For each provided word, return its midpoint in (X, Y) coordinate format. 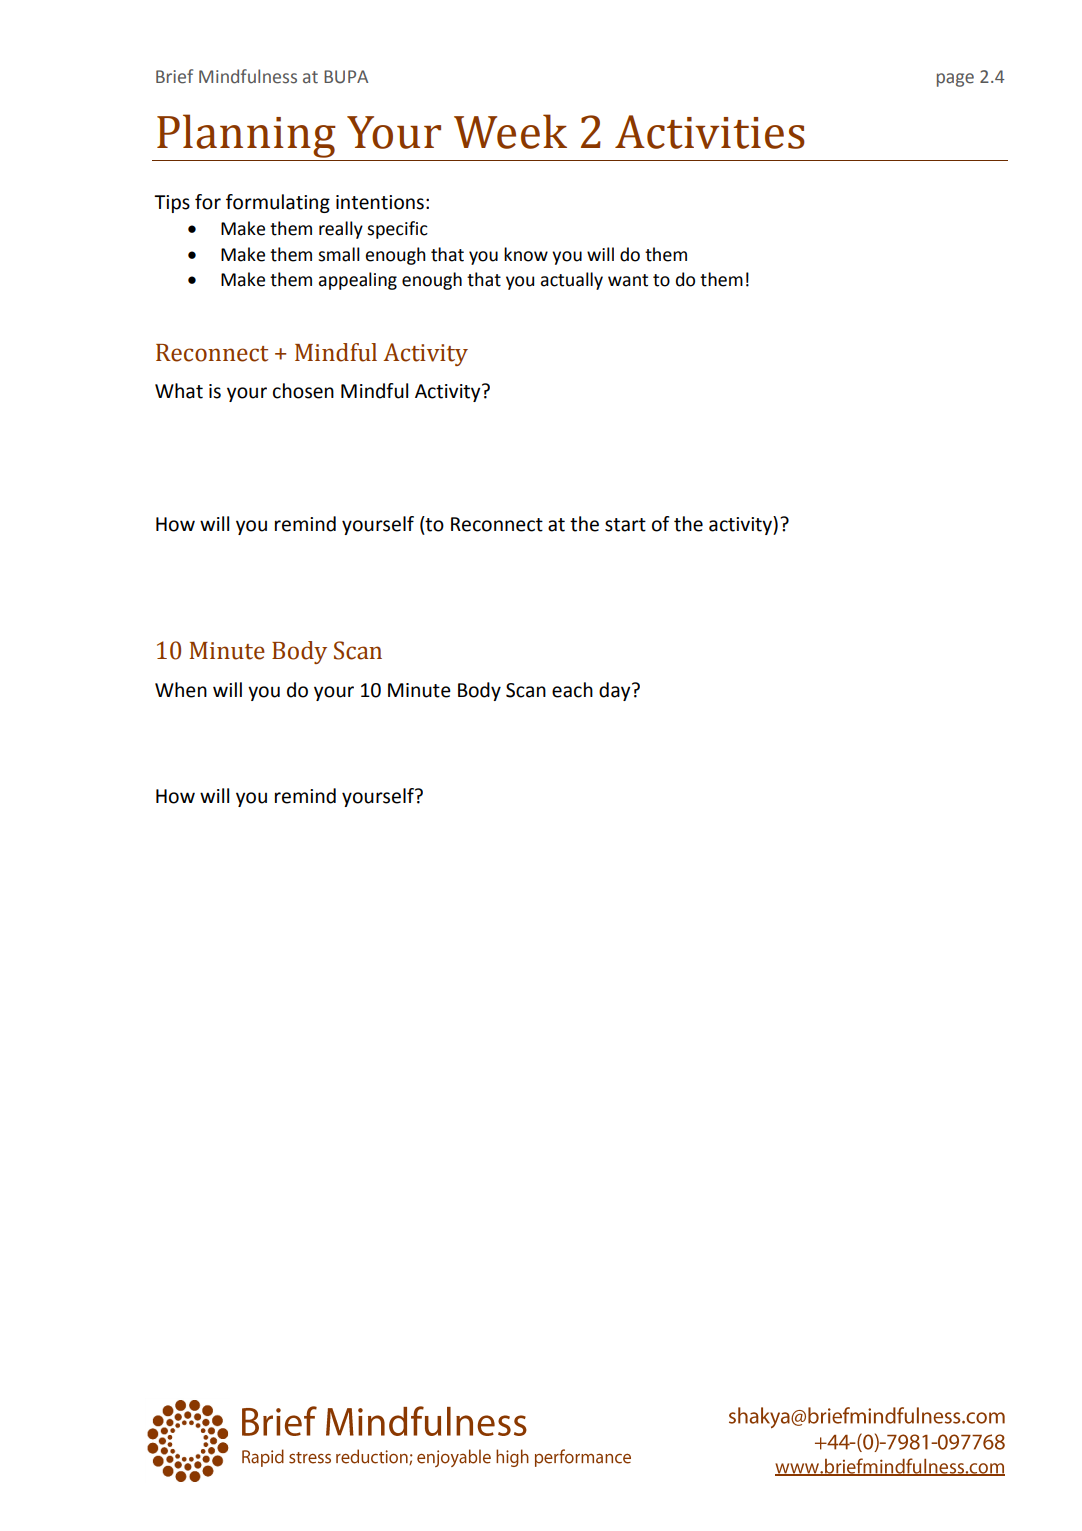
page (955, 80)
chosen (303, 391)
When (181, 690)
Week (510, 131)
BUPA (346, 77)
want (628, 280)
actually (572, 281)
